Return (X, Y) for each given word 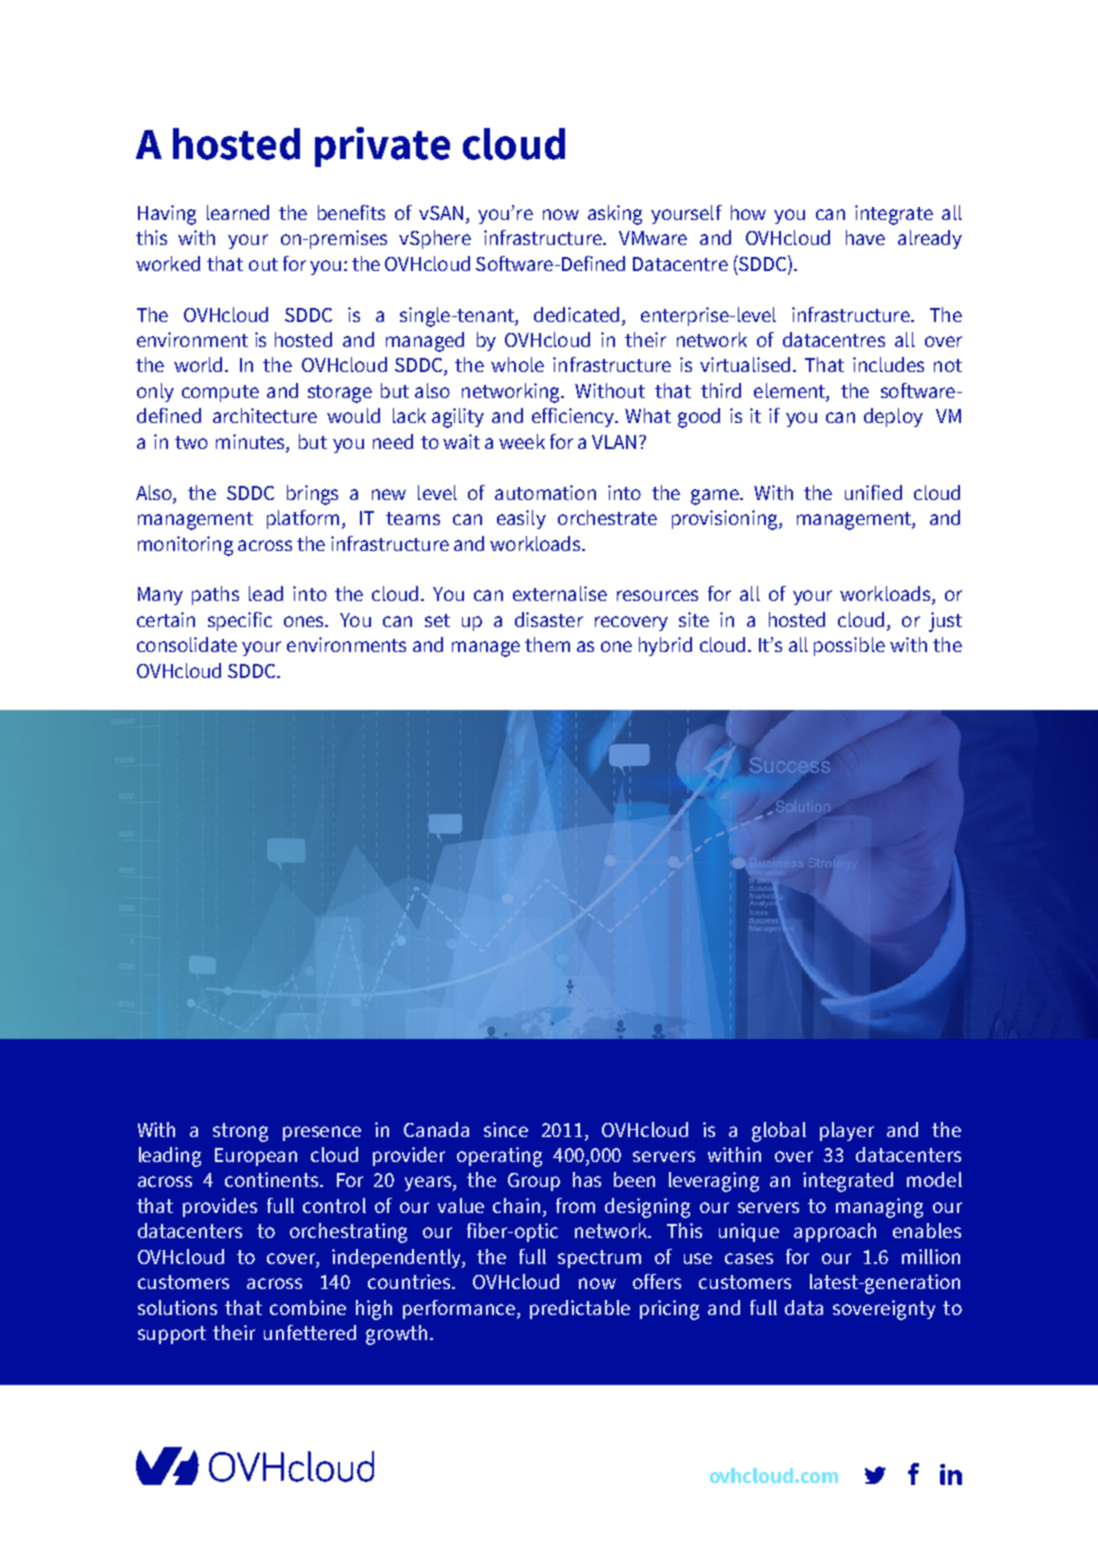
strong (240, 1132)
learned (238, 212)
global (779, 1132)
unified (873, 492)
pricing (669, 1310)
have (865, 237)
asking (615, 215)
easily (521, 519)
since (506, 1129)
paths (215, 595)
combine (308, 1307)
